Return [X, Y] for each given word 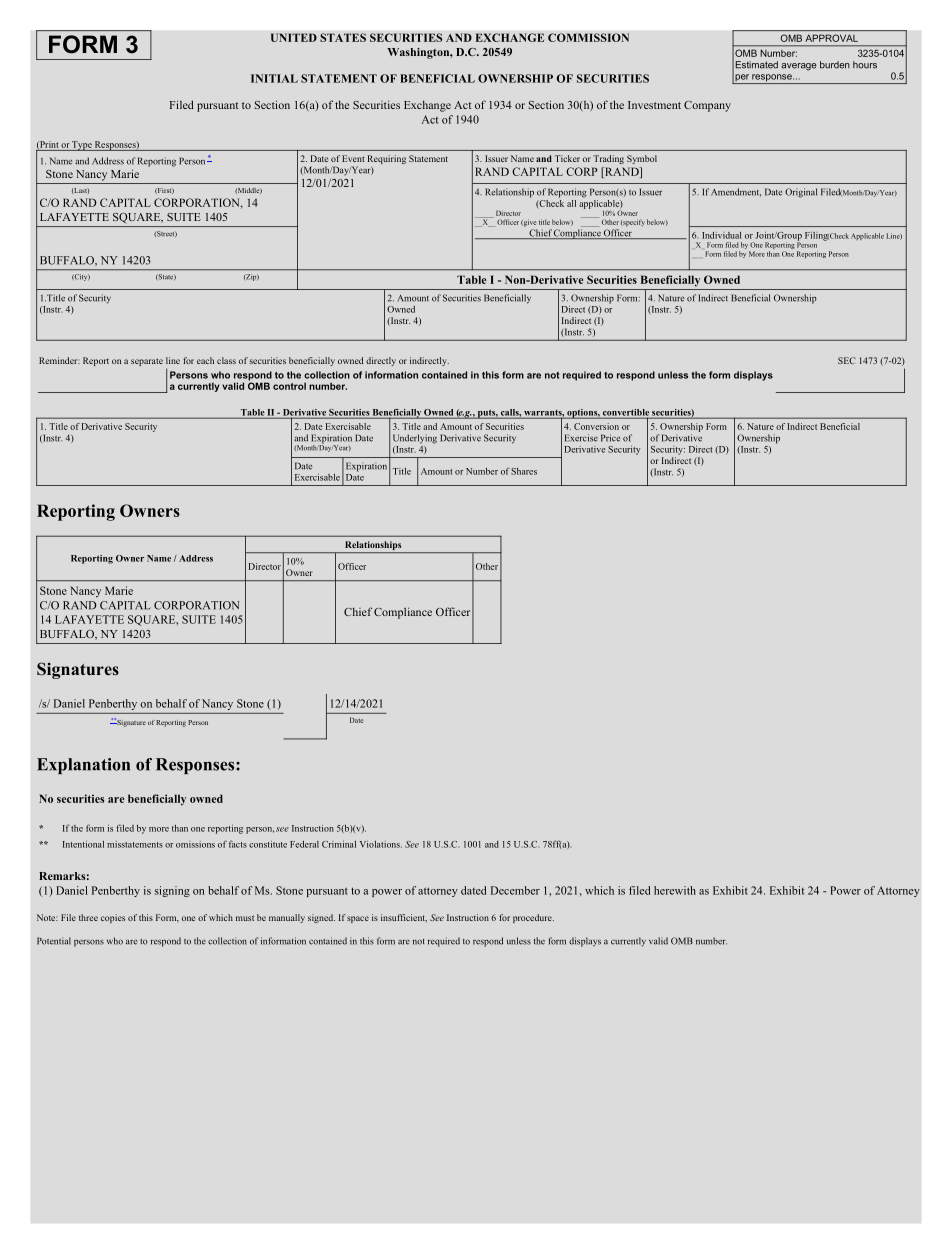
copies [113, 918]
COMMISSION [588, 37]
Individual [722, 235]
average [799, 67]
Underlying [415, 439]
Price [610, 438]
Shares [524, 471]
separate [147, 362]
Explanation [83, 766]
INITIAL [274, 78]
